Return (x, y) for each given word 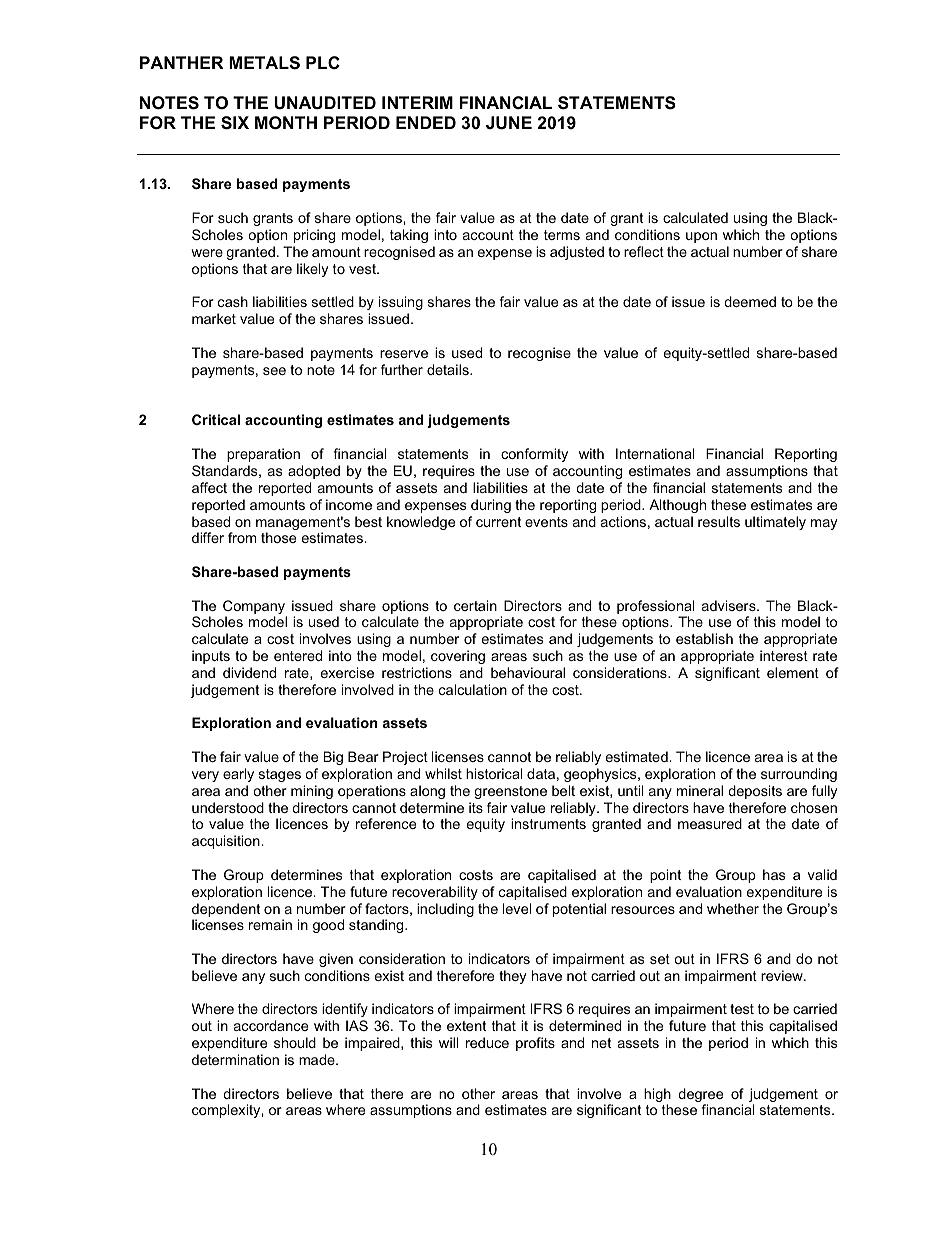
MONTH (286, 123)
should (295, 1042)
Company (255, 608)
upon (701, 237)
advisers (730, 605)
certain (475, 605)
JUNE (509, 123)
